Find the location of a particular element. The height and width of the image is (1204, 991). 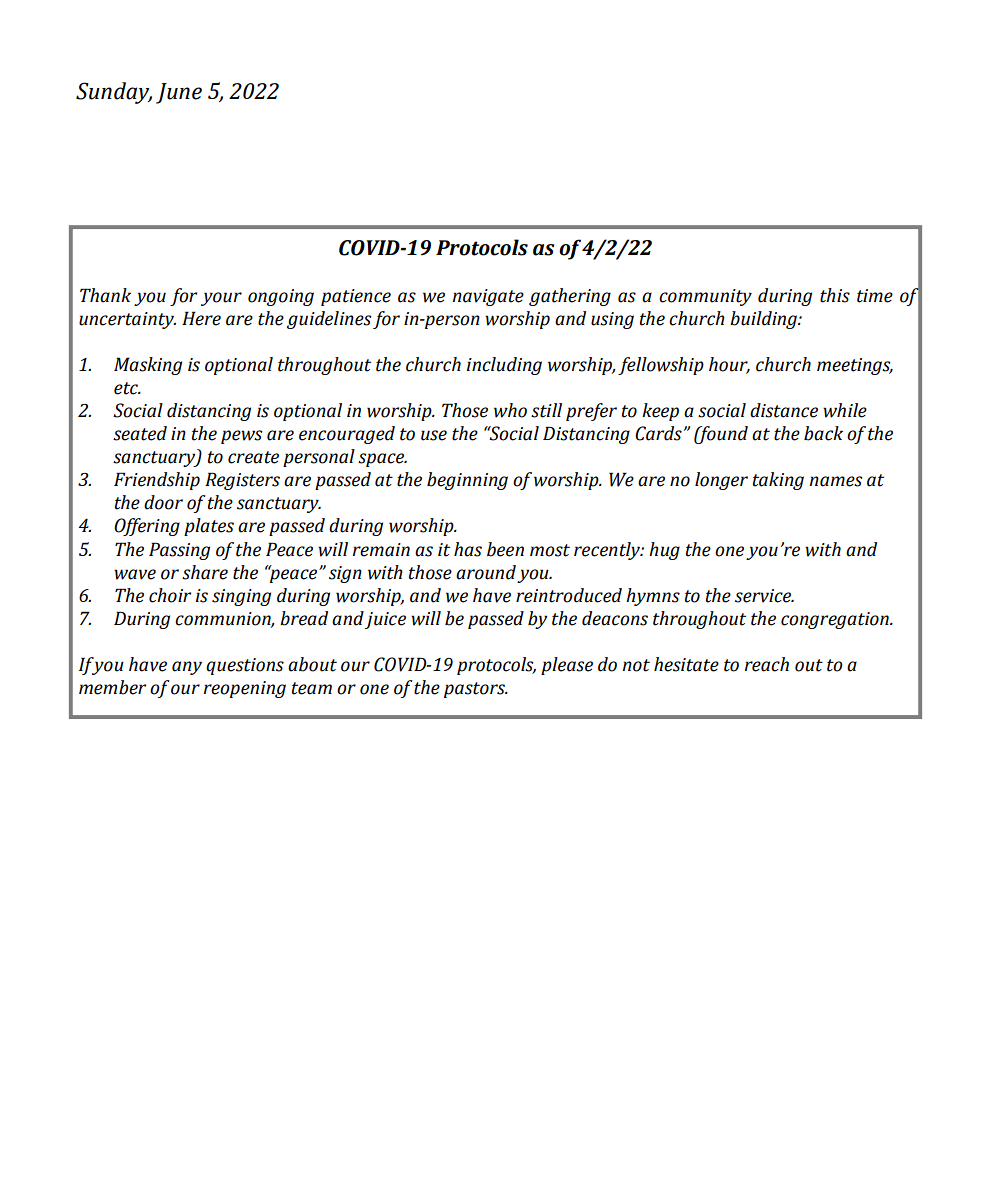

any is located at coordinates (187, 668).
